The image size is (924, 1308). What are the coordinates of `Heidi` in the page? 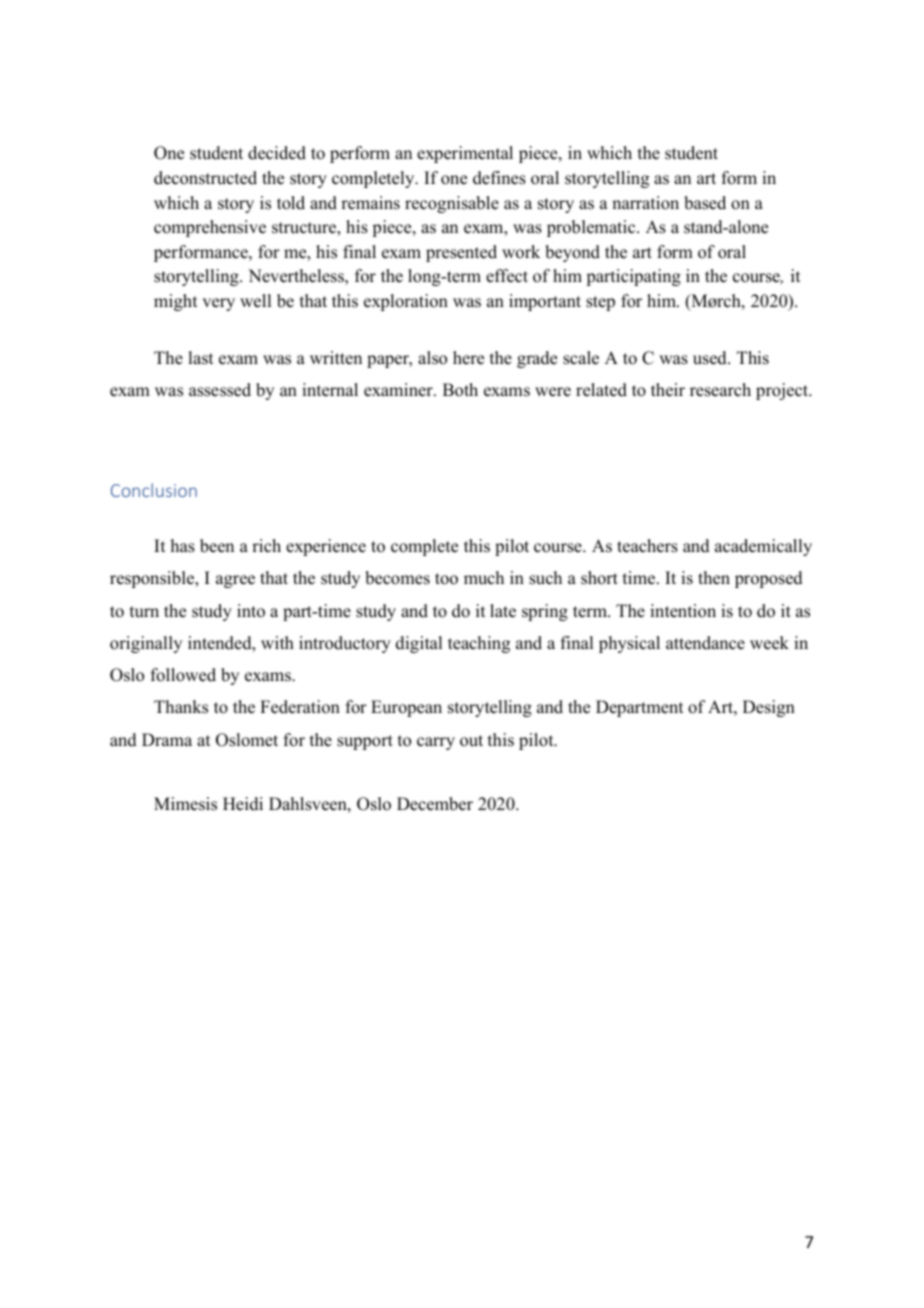 It's located at (243, 804).
